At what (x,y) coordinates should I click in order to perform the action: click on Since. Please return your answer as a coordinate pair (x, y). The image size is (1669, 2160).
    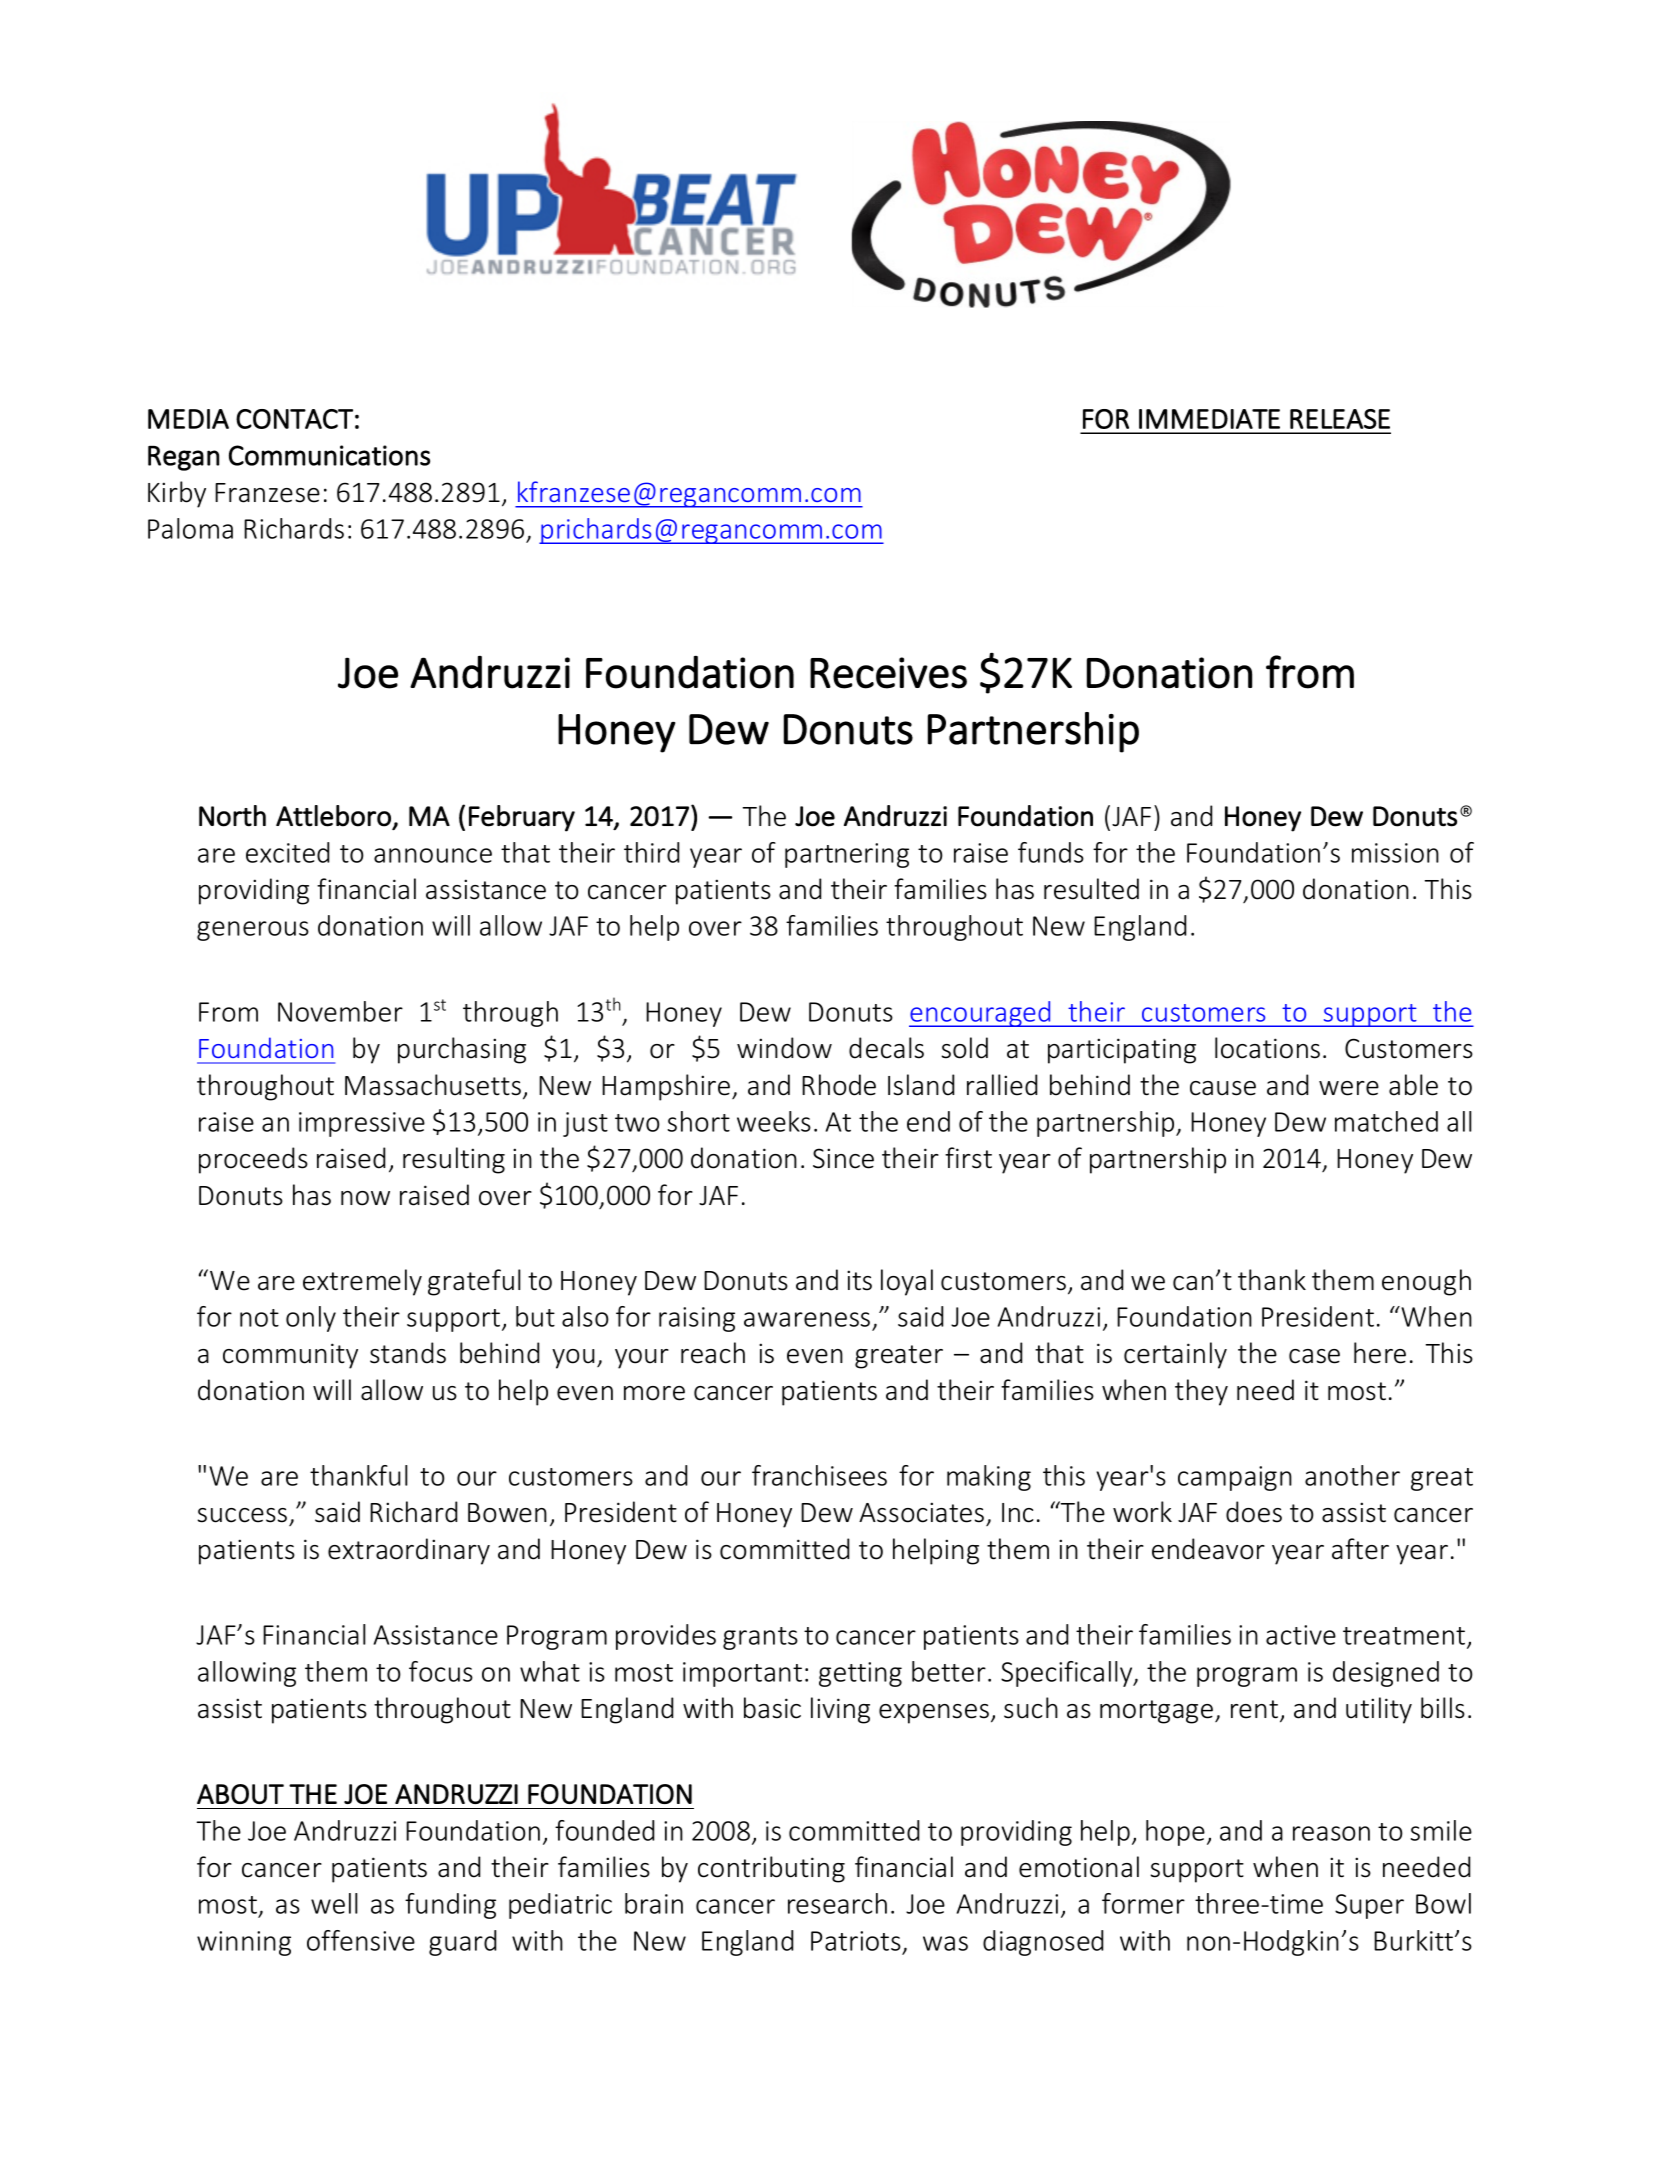
    Looking at the image, I should click on (843, 1158).
